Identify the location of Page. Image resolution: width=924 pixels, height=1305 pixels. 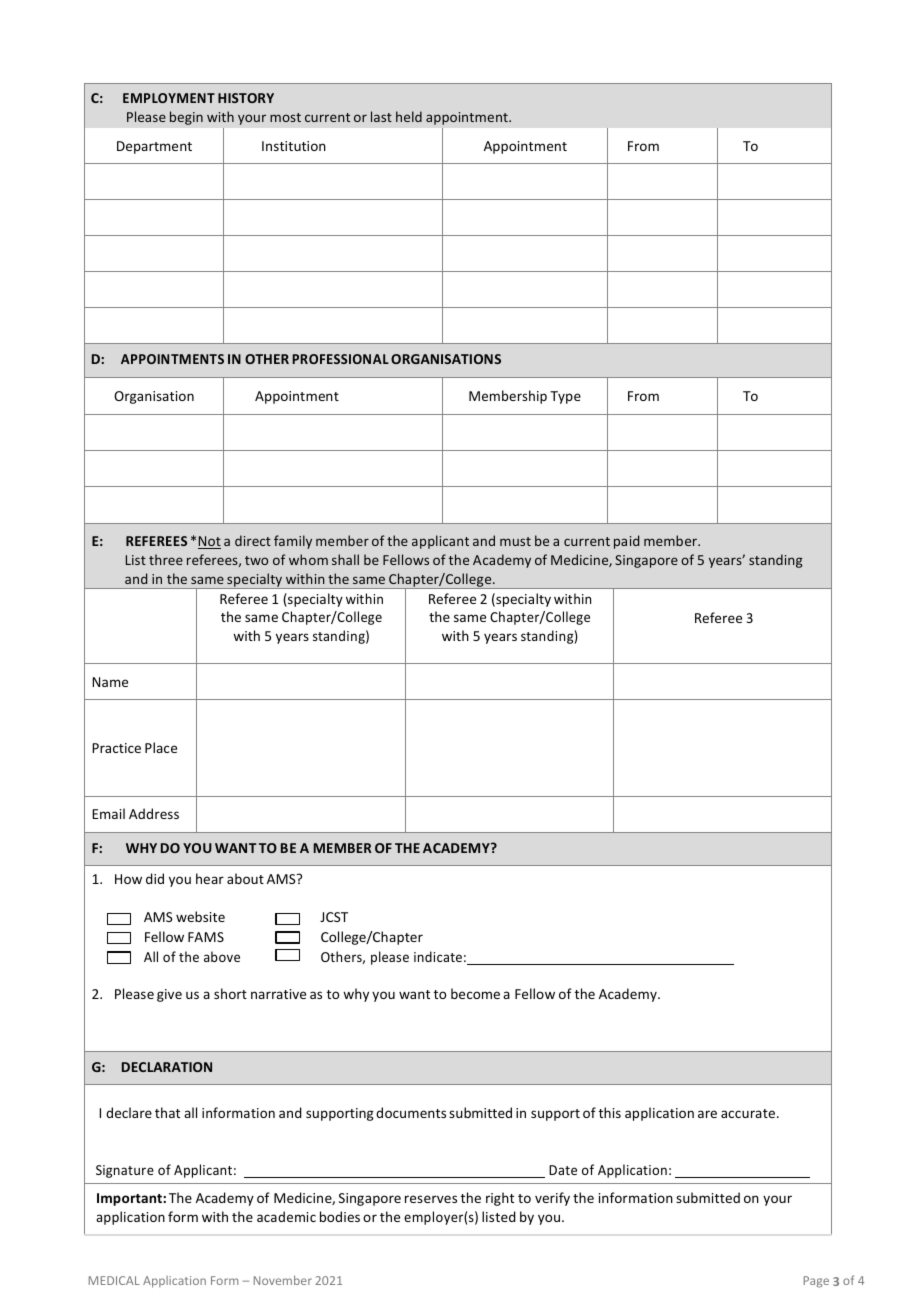
(816, 1282).
